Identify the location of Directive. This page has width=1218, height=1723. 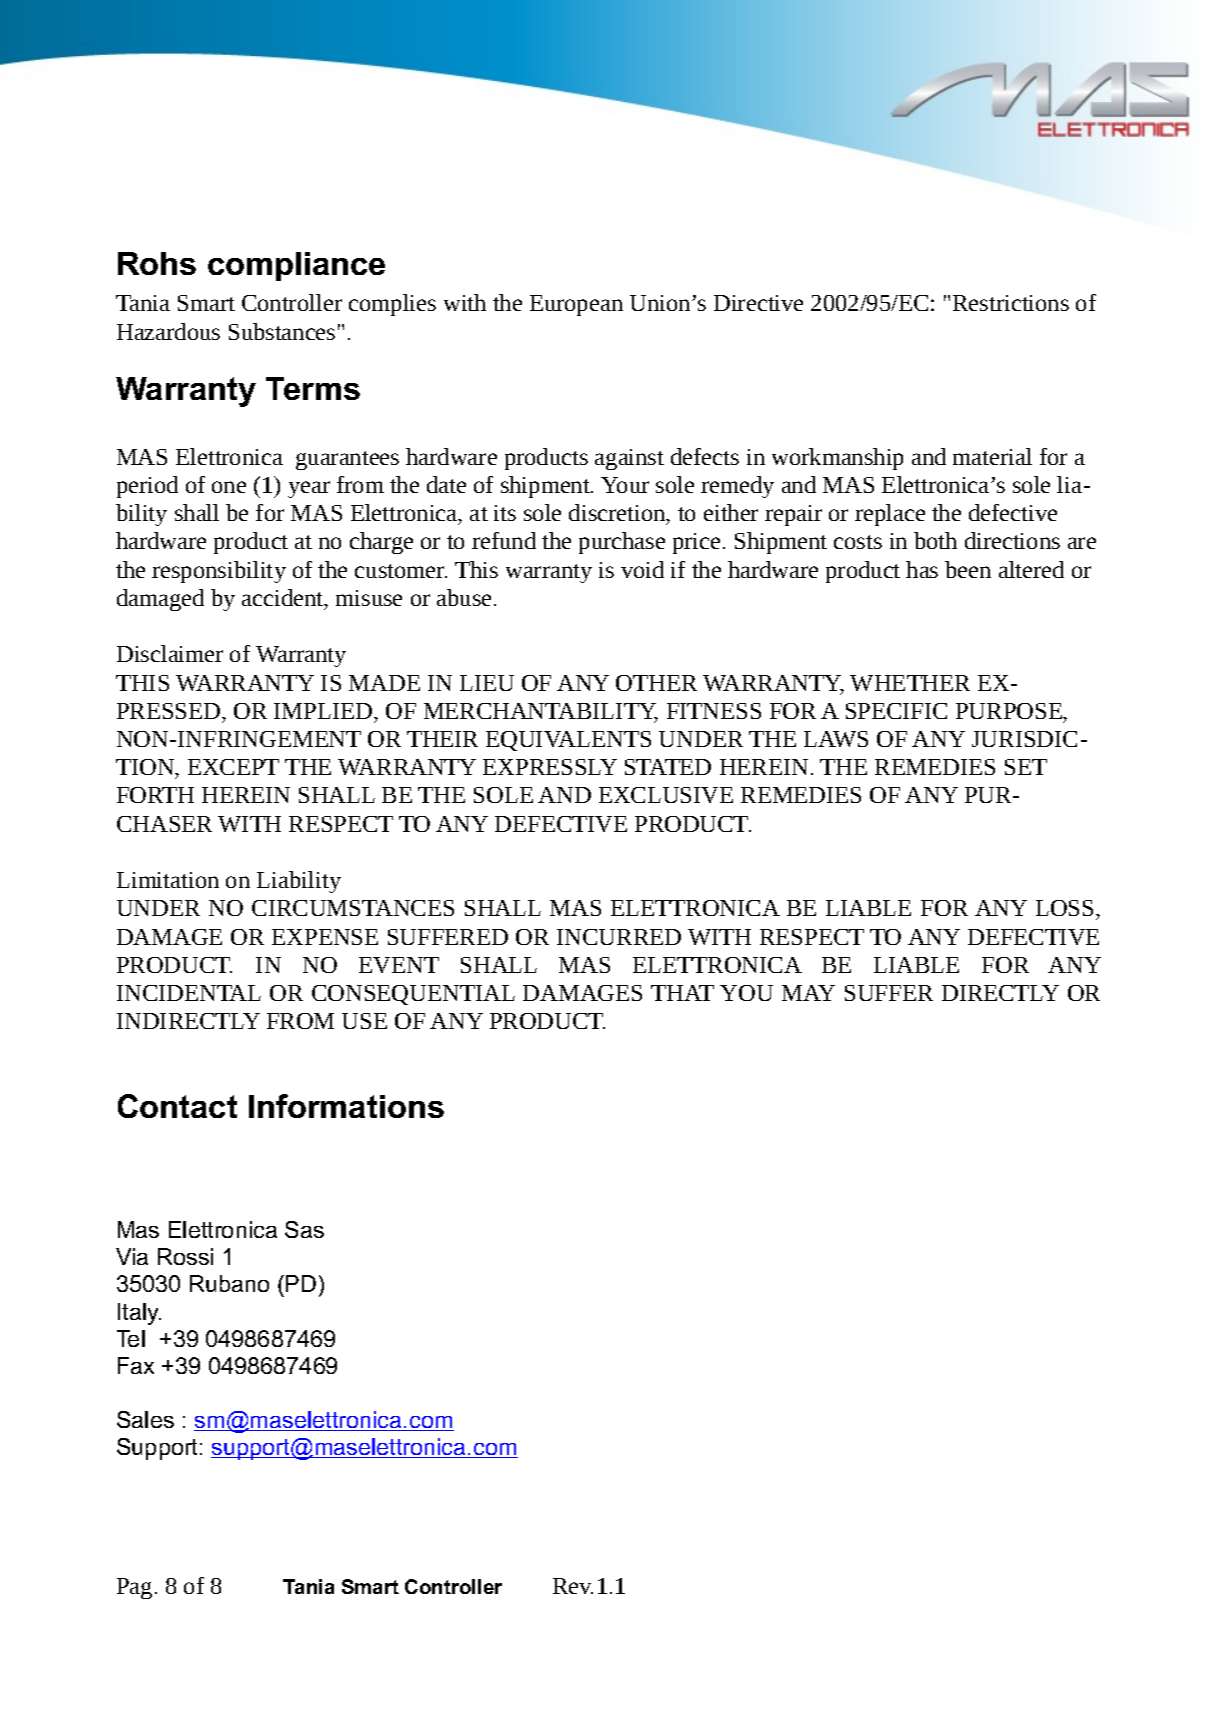
(758, 303).
